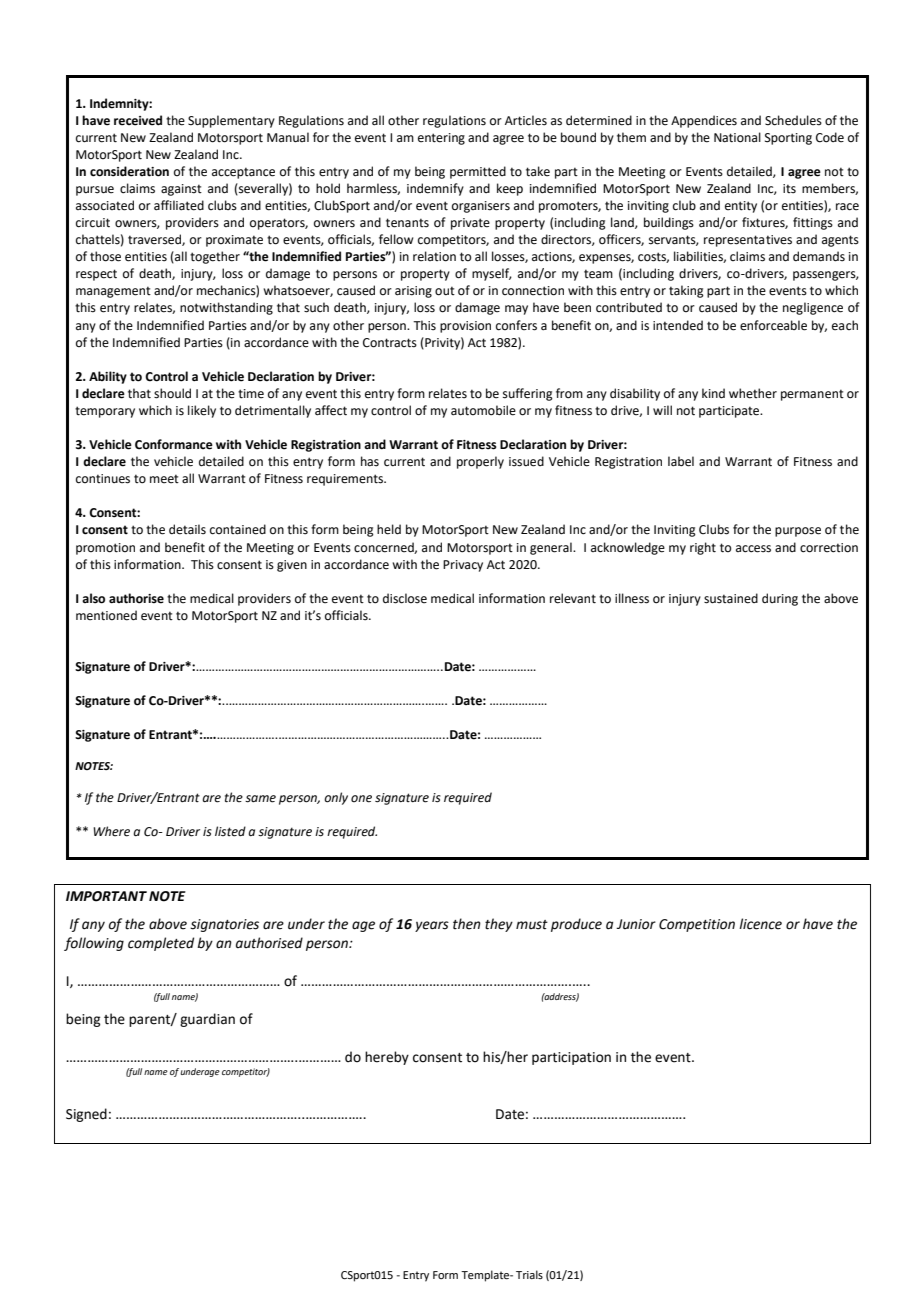 Image resolution: width=924 pixels, height=1308 pixels. What do you see at coordinates (760, 924) in the document?
I see `licence` at bounding box center [760, 924].
